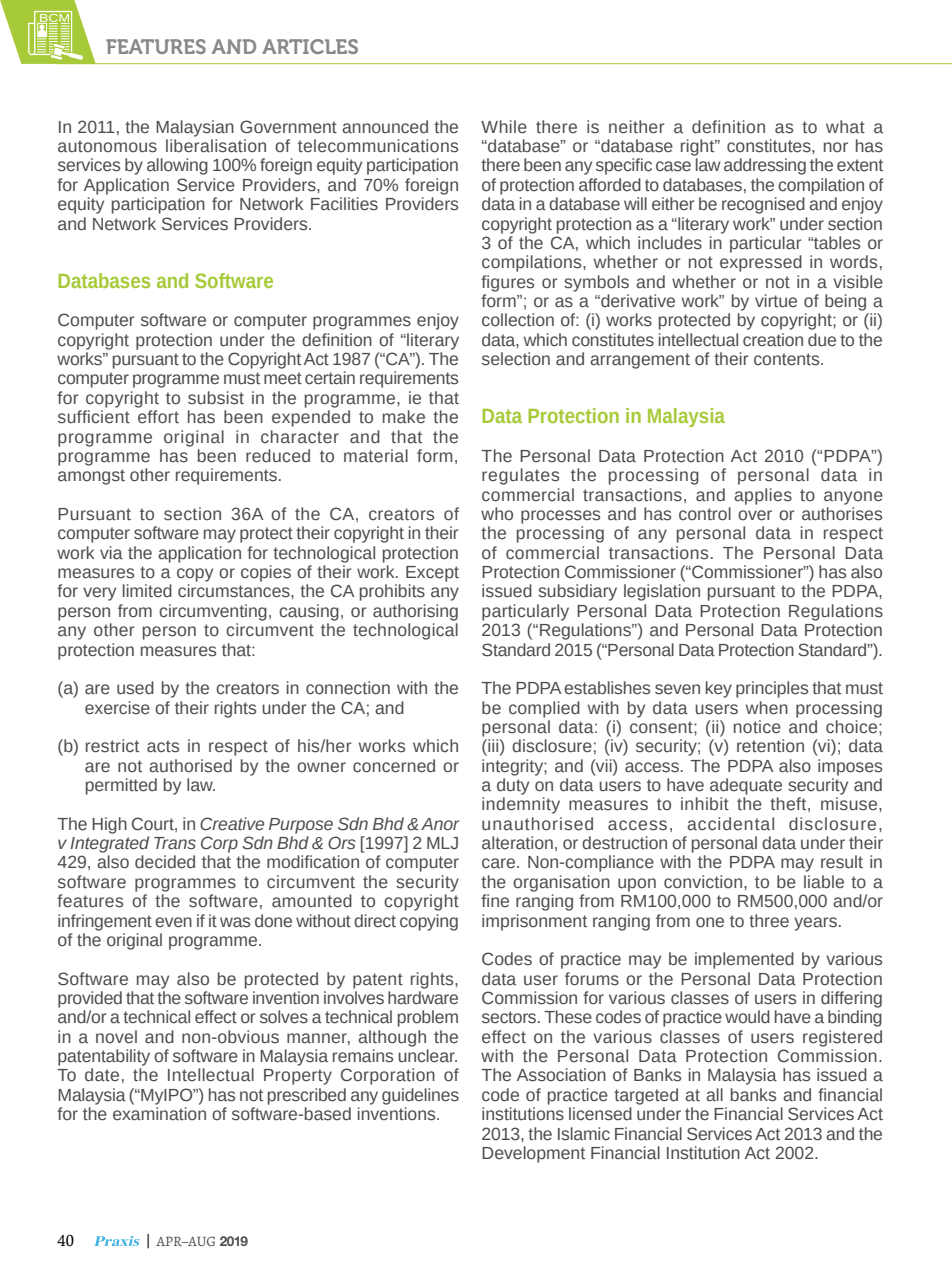 This document has height=1270, width=952. Describe the element at coordinates (216, 146) in the document. I see `liberalisation` at that location.
